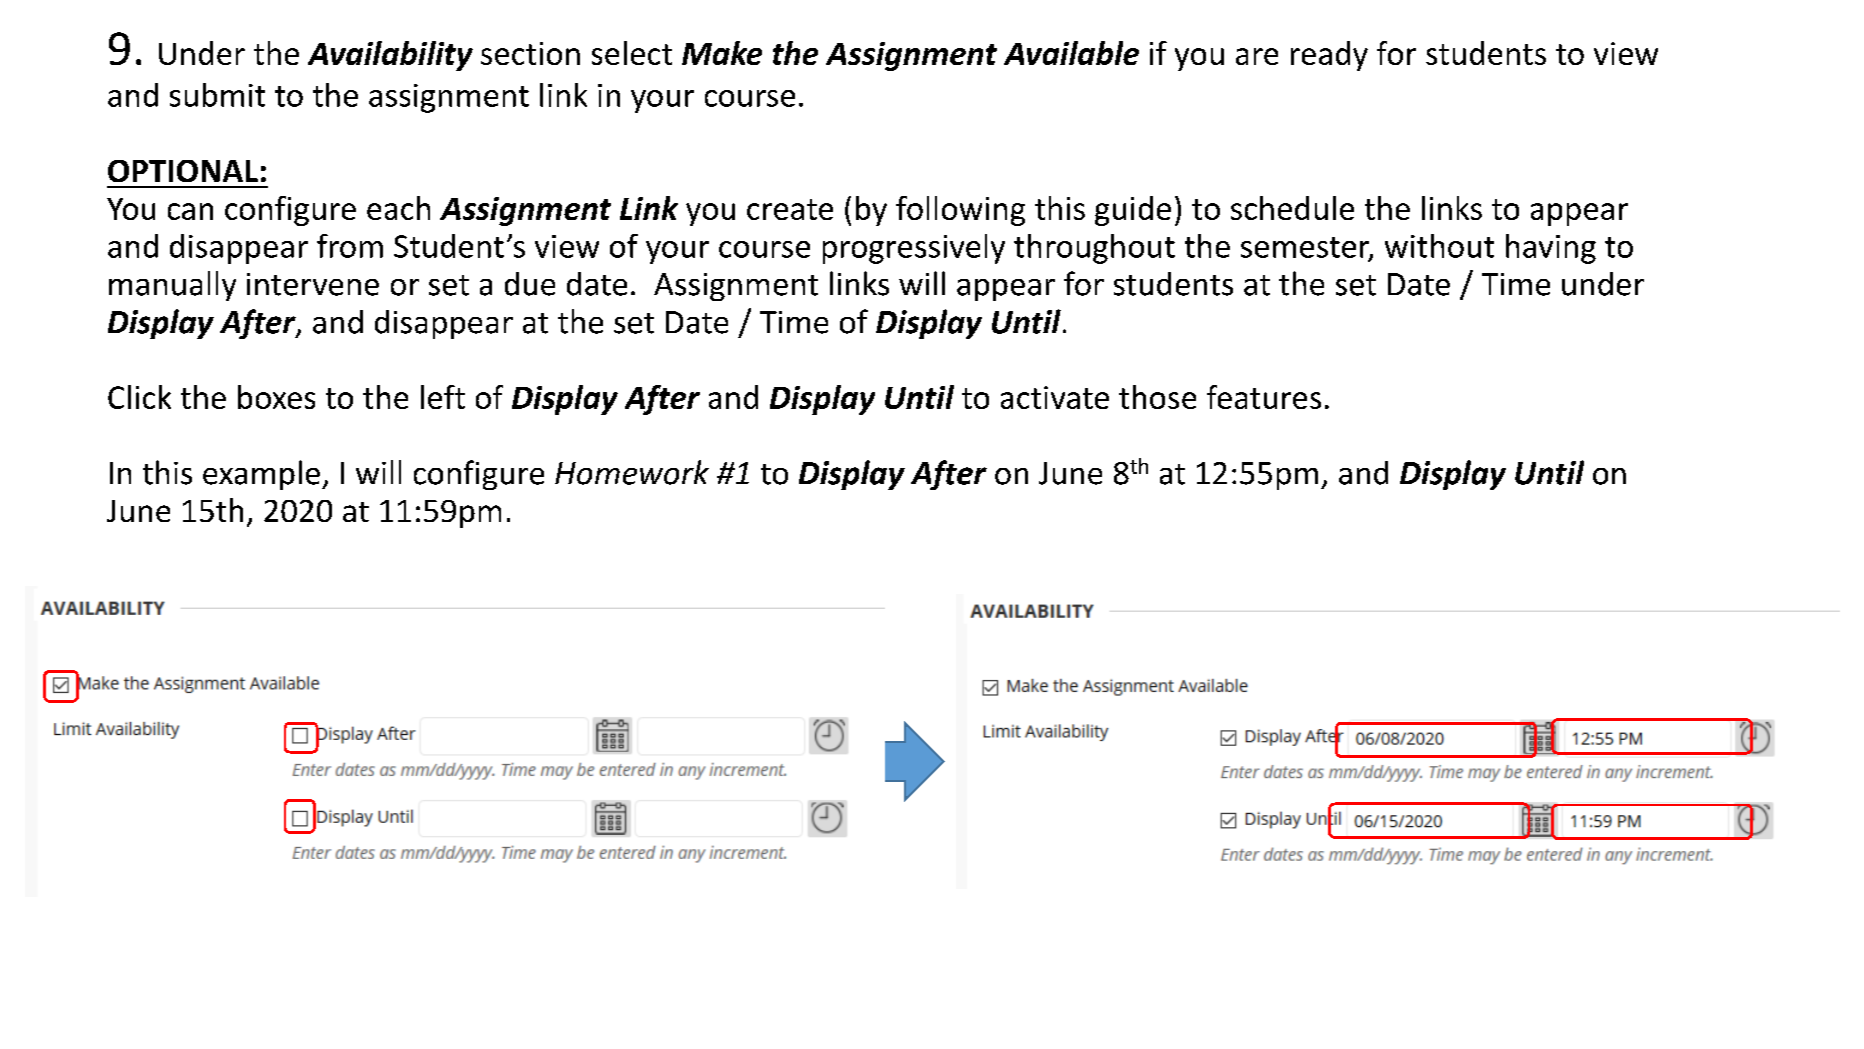  What do you see at coordinates (261, 475) in the screenshot?
I see `example` at bounding box center [261, 475].
